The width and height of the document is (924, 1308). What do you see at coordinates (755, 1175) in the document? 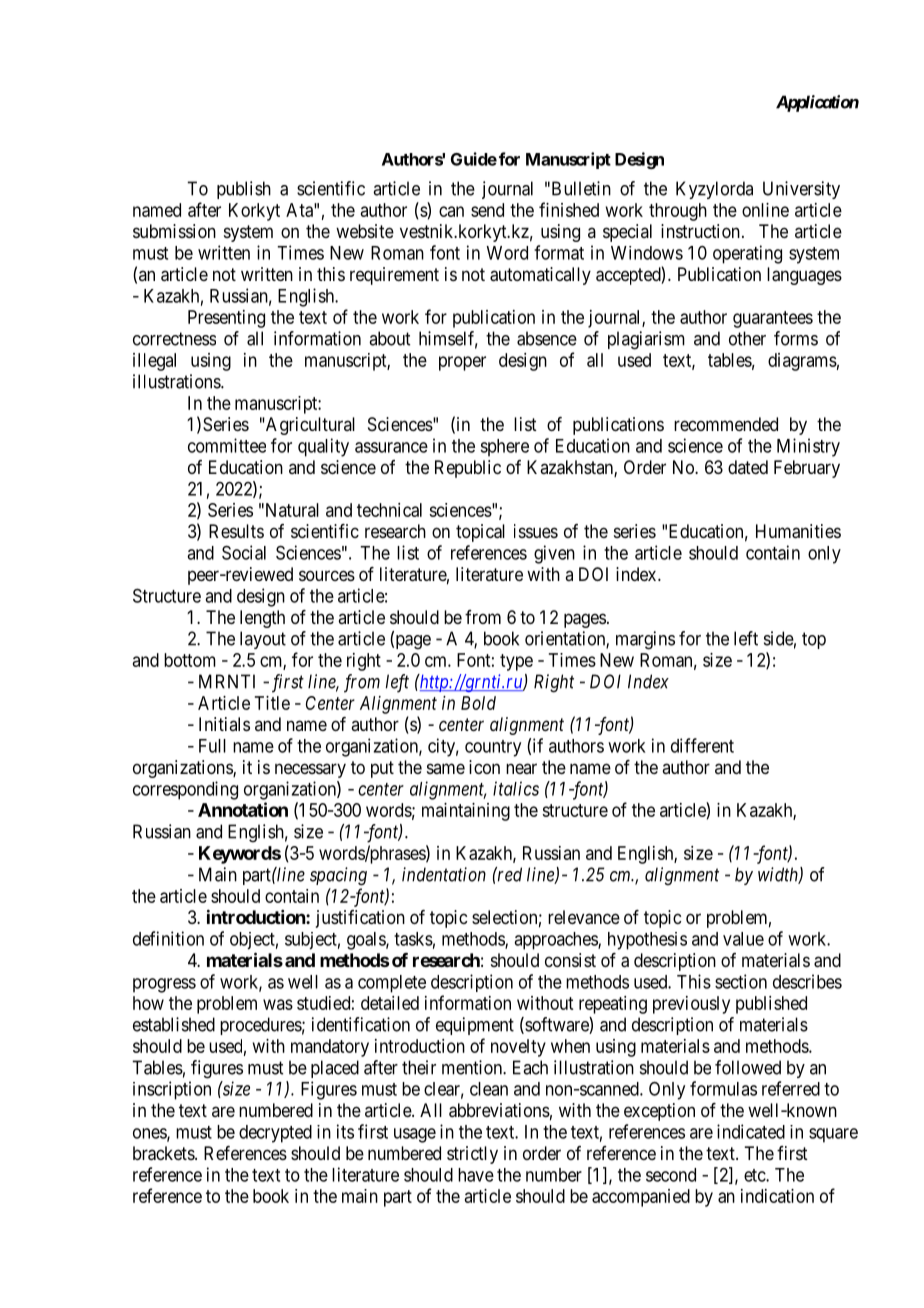
I see `etc` at bounding box center [755, 1175].
